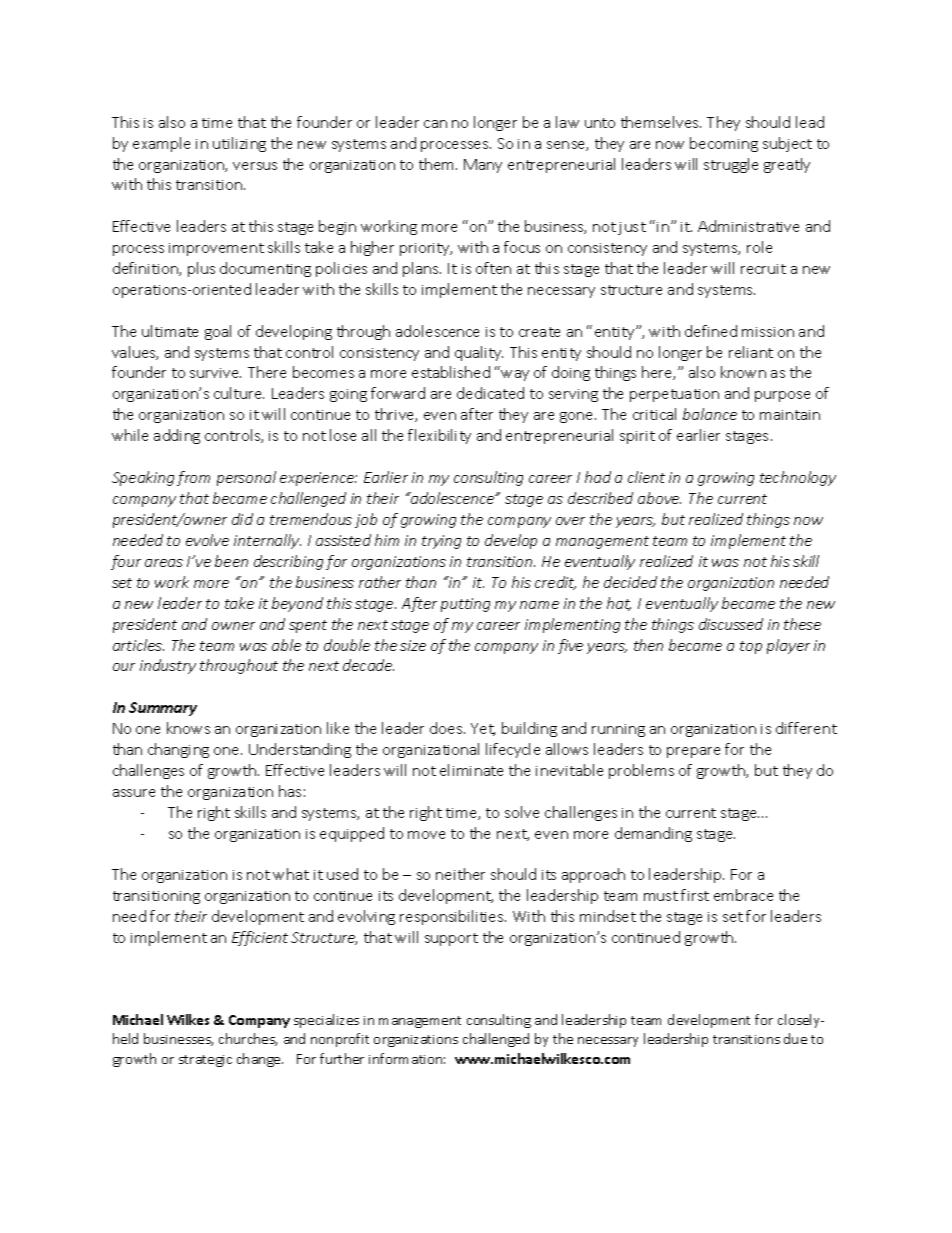 The height and width of the image is (1233, 952). I want to click on nonprofit, so click(340, 1040).
